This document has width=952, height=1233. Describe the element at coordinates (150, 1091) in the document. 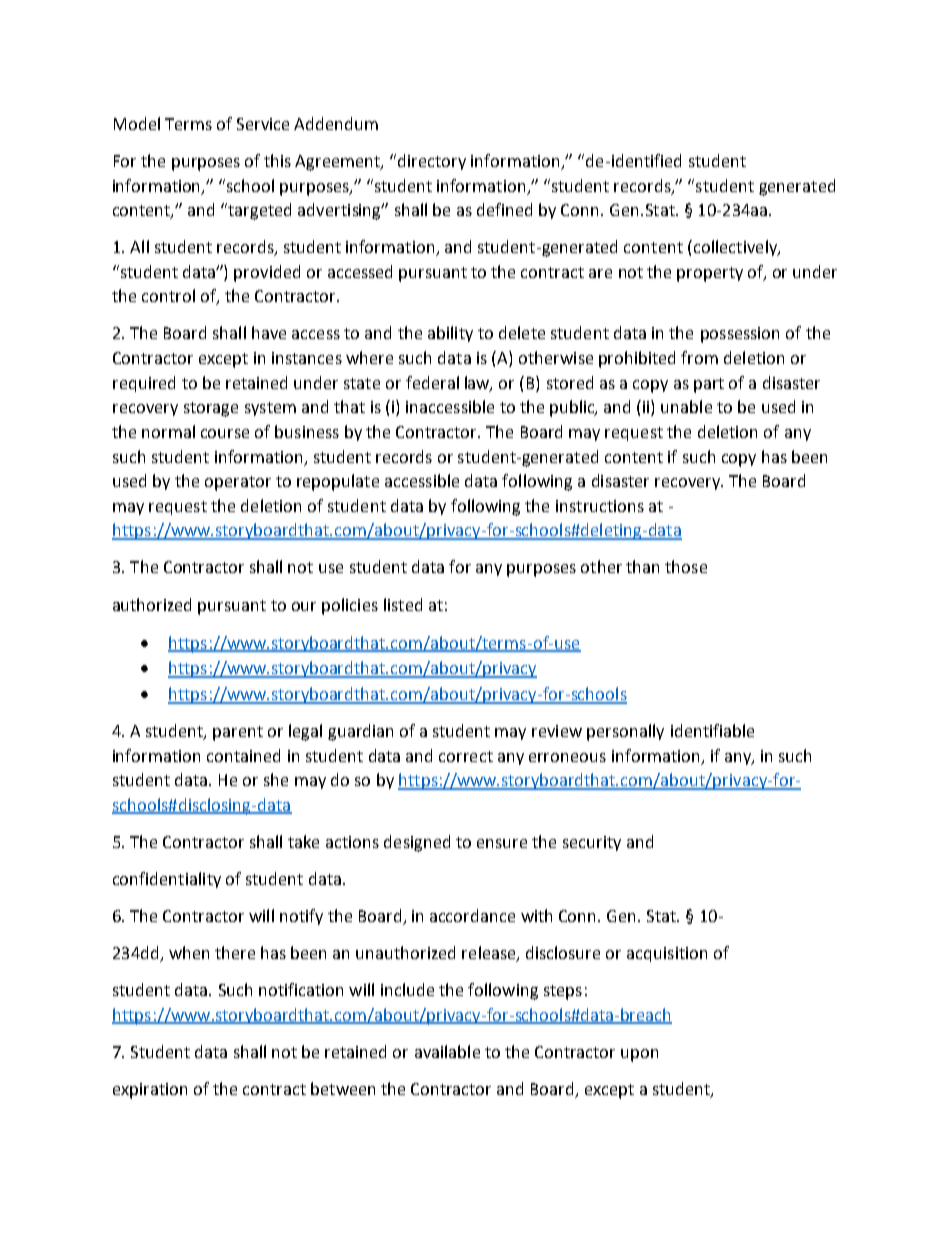

I see `expiration` at that location.
